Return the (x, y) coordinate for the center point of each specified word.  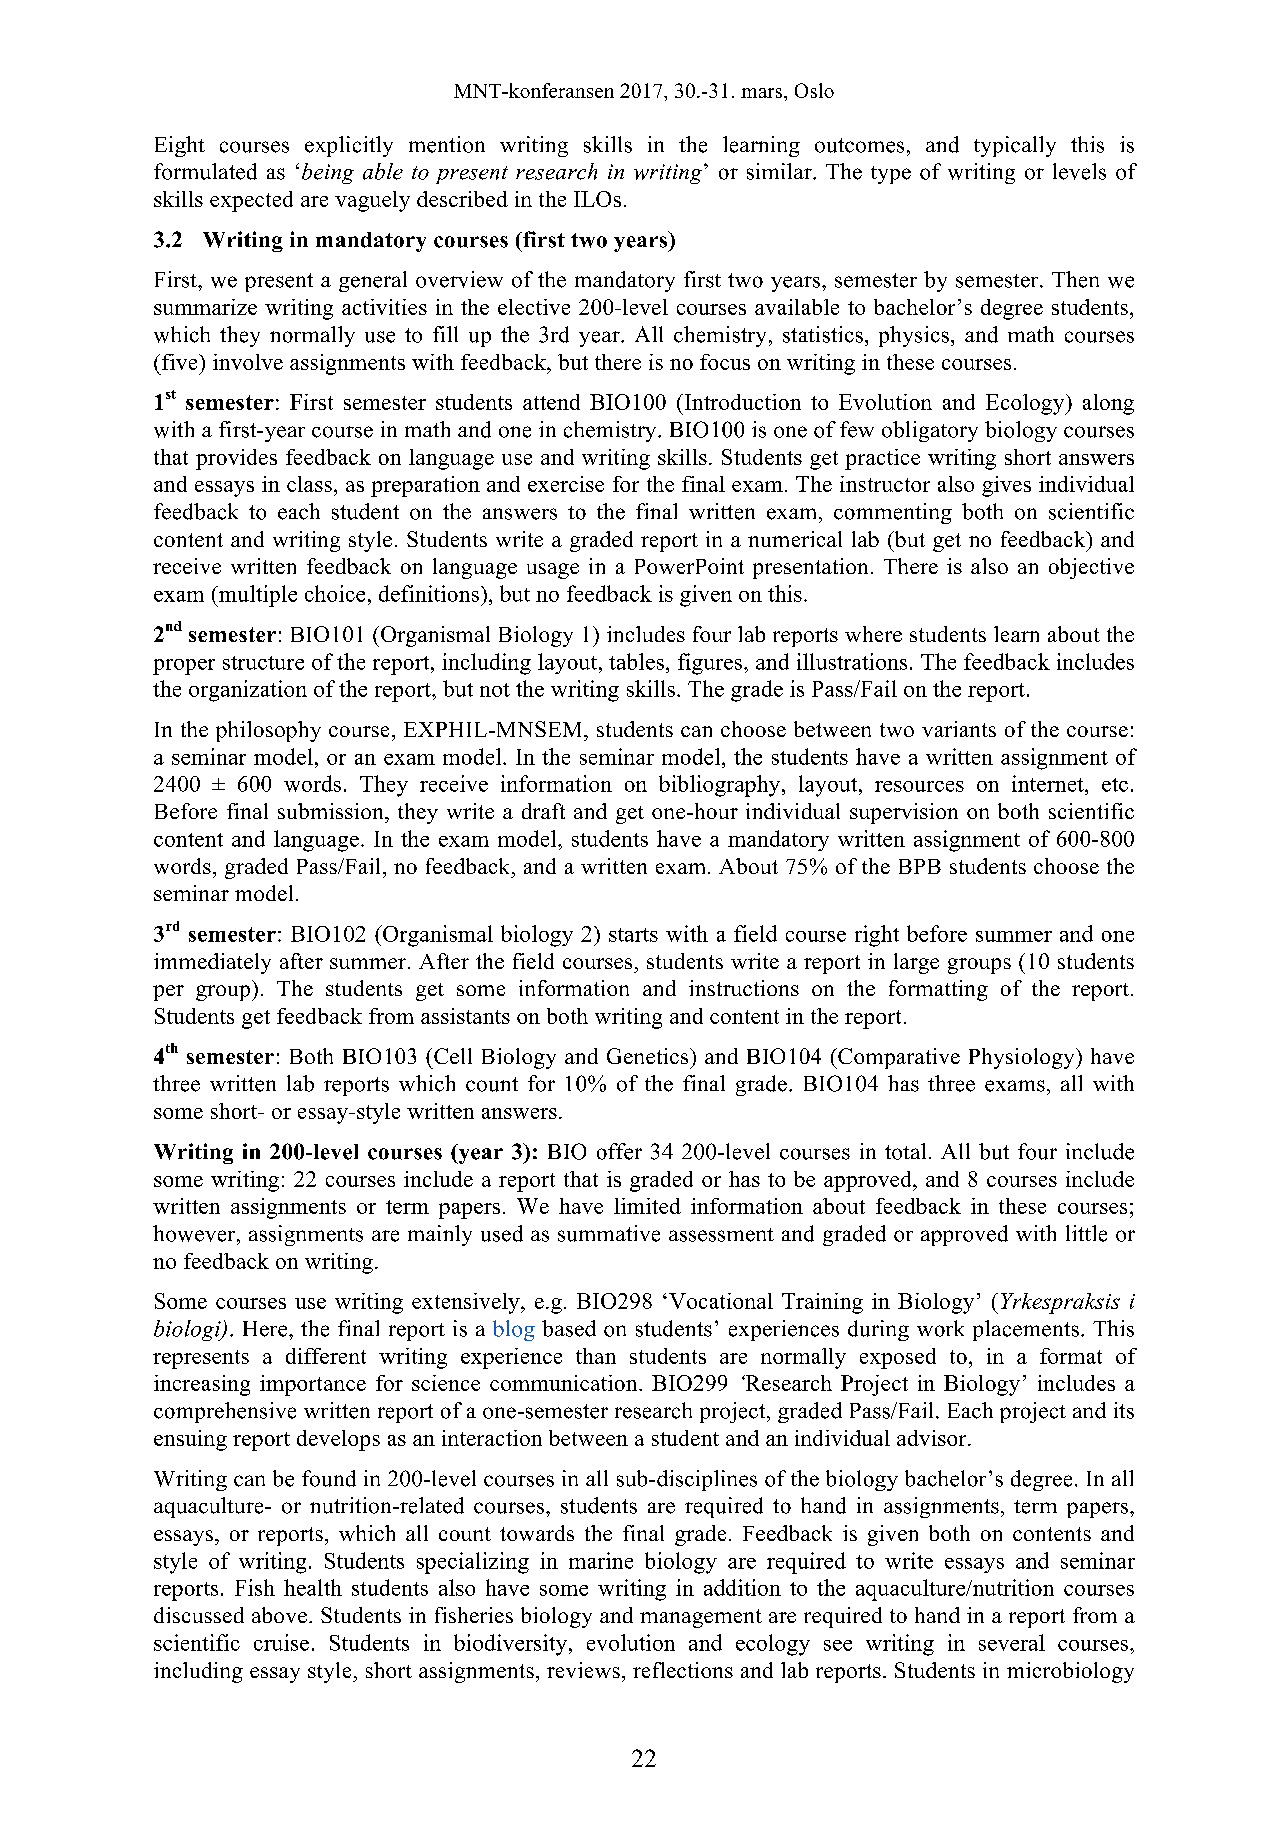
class (309, 484)
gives (1006, 486)
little (1086, 1233)
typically (1015, 146)
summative (609, 1233)
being (328, 173)
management (701, 1618)
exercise (566, 484)
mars (763, 93)
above (279, 1615)
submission (332, 811)
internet (1049, 783)
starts (633, 935)
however (195, 1233)
